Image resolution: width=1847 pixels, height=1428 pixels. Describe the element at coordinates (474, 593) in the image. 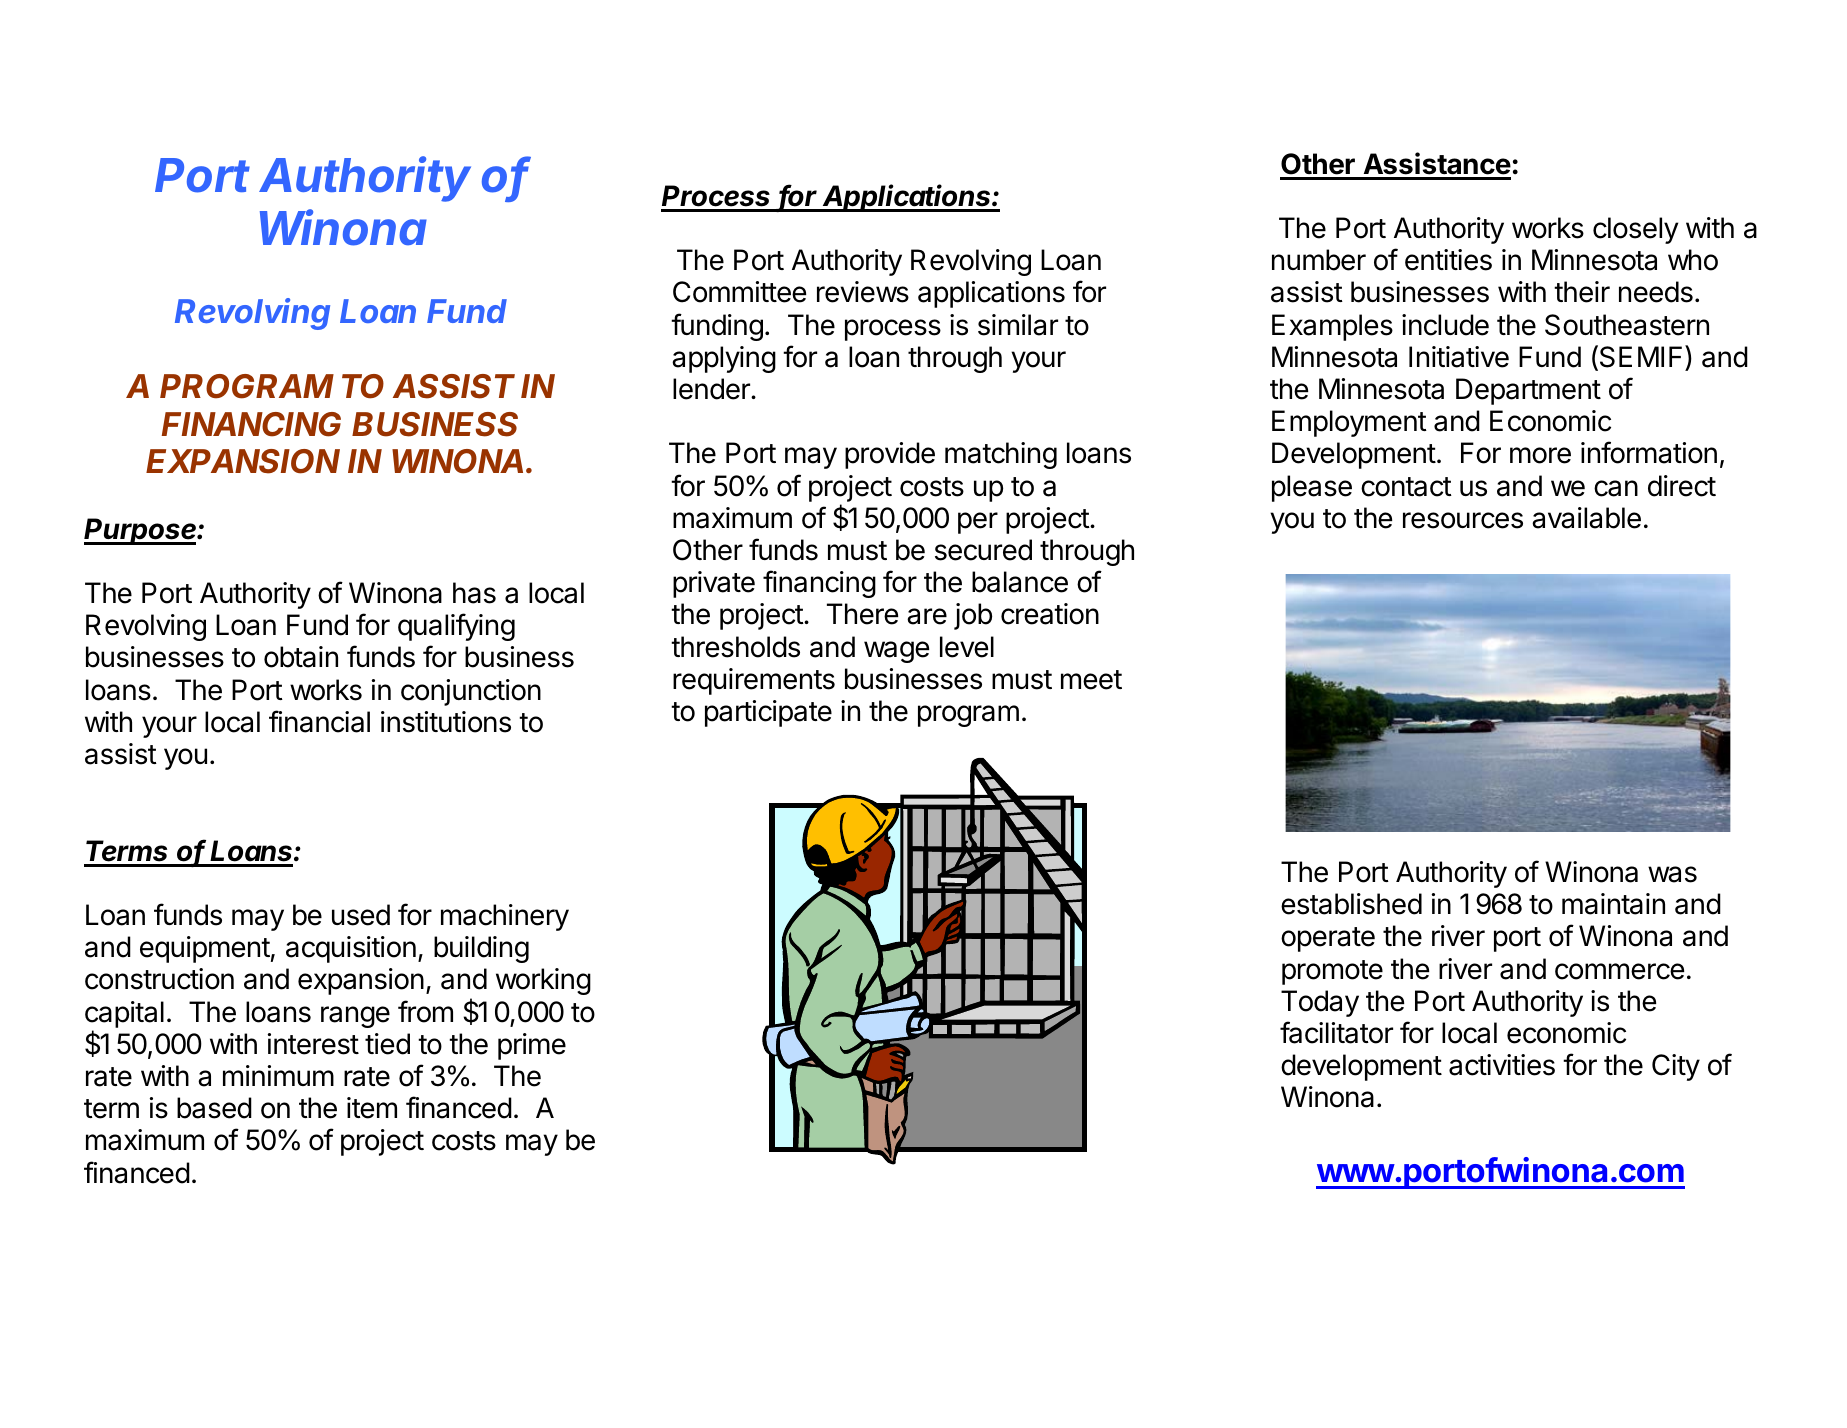

I see `has` at that location.
